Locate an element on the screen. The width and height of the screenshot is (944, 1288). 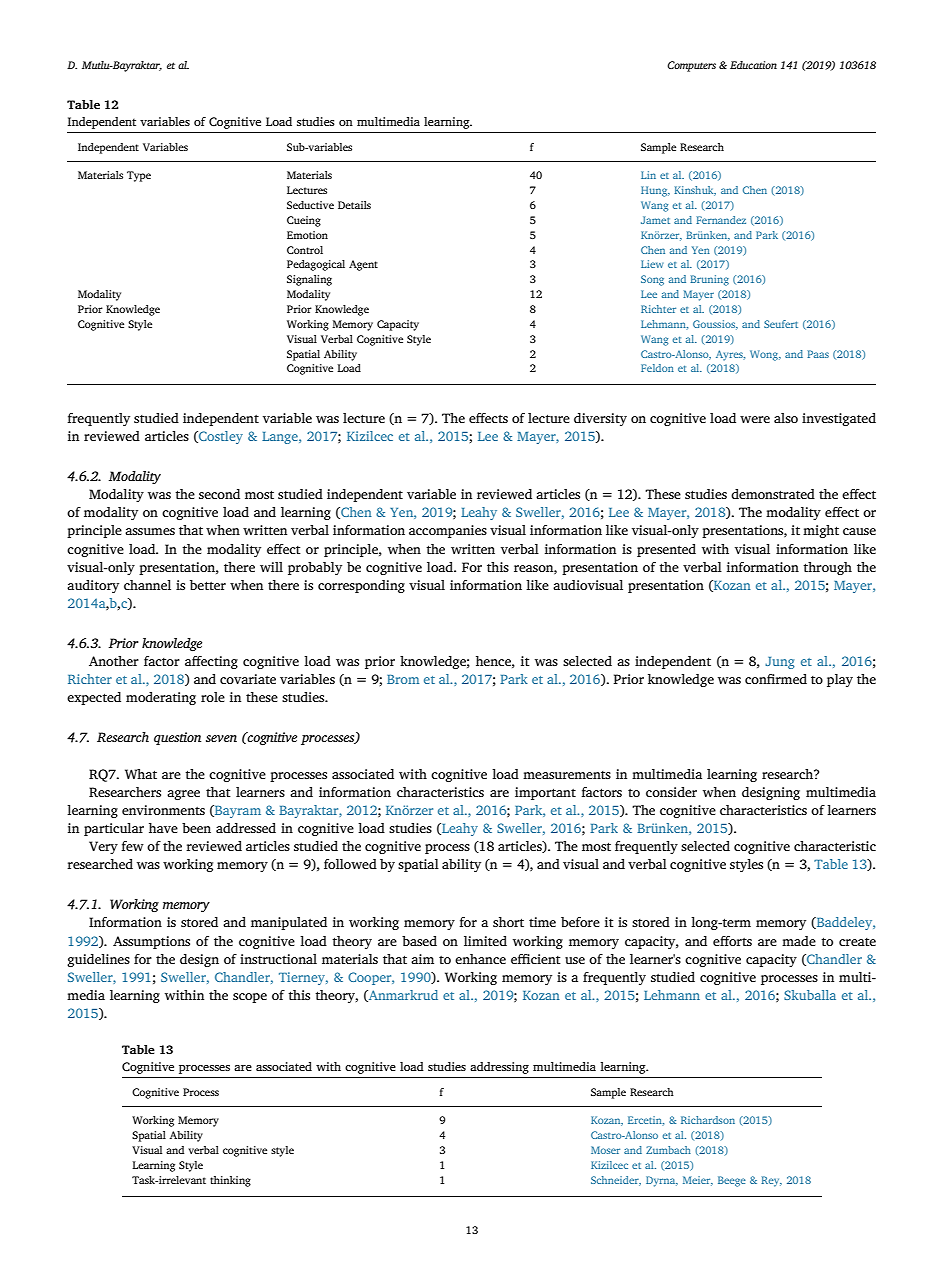
were is located at coordinates (755, 419).
